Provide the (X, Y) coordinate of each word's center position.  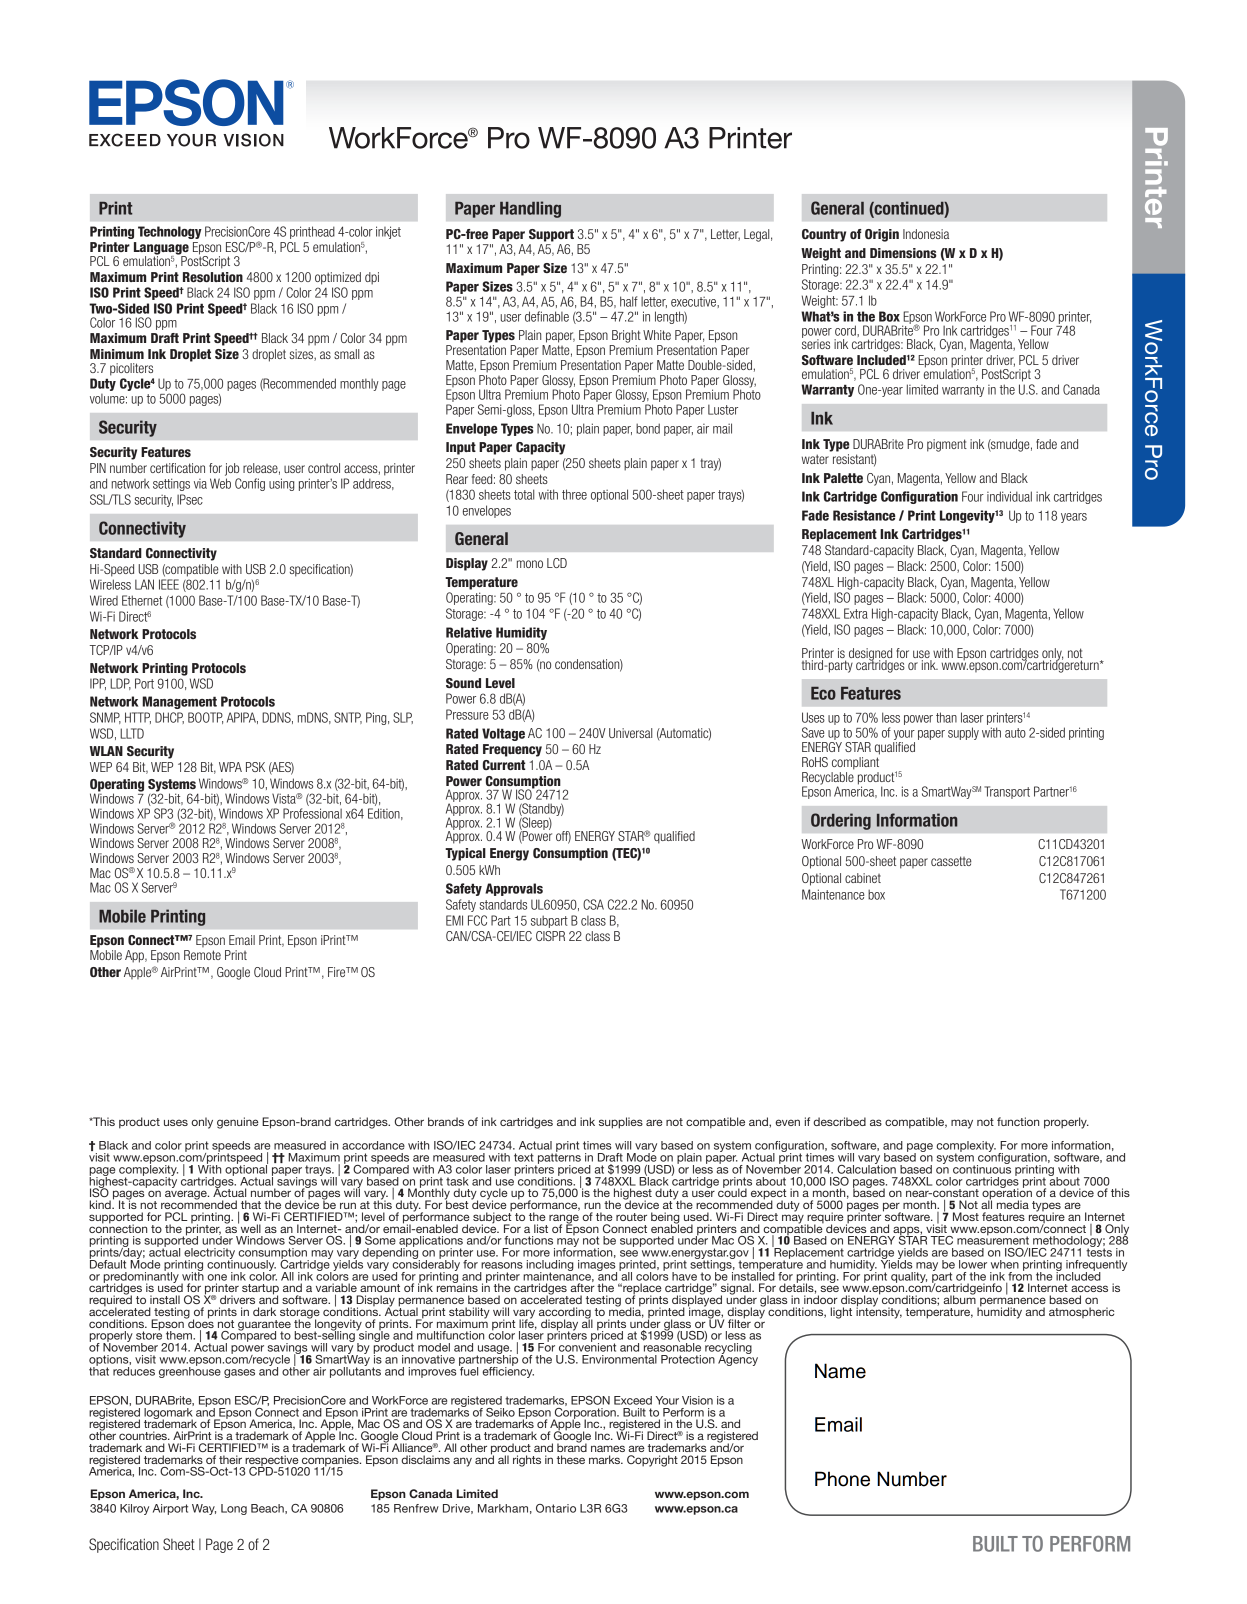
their (230, 1459)
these (571, 1459)
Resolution (213, 277)
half (629, 301)
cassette (951, 861)
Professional (312, 813)
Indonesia (926, 234)
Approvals (514, 889)
